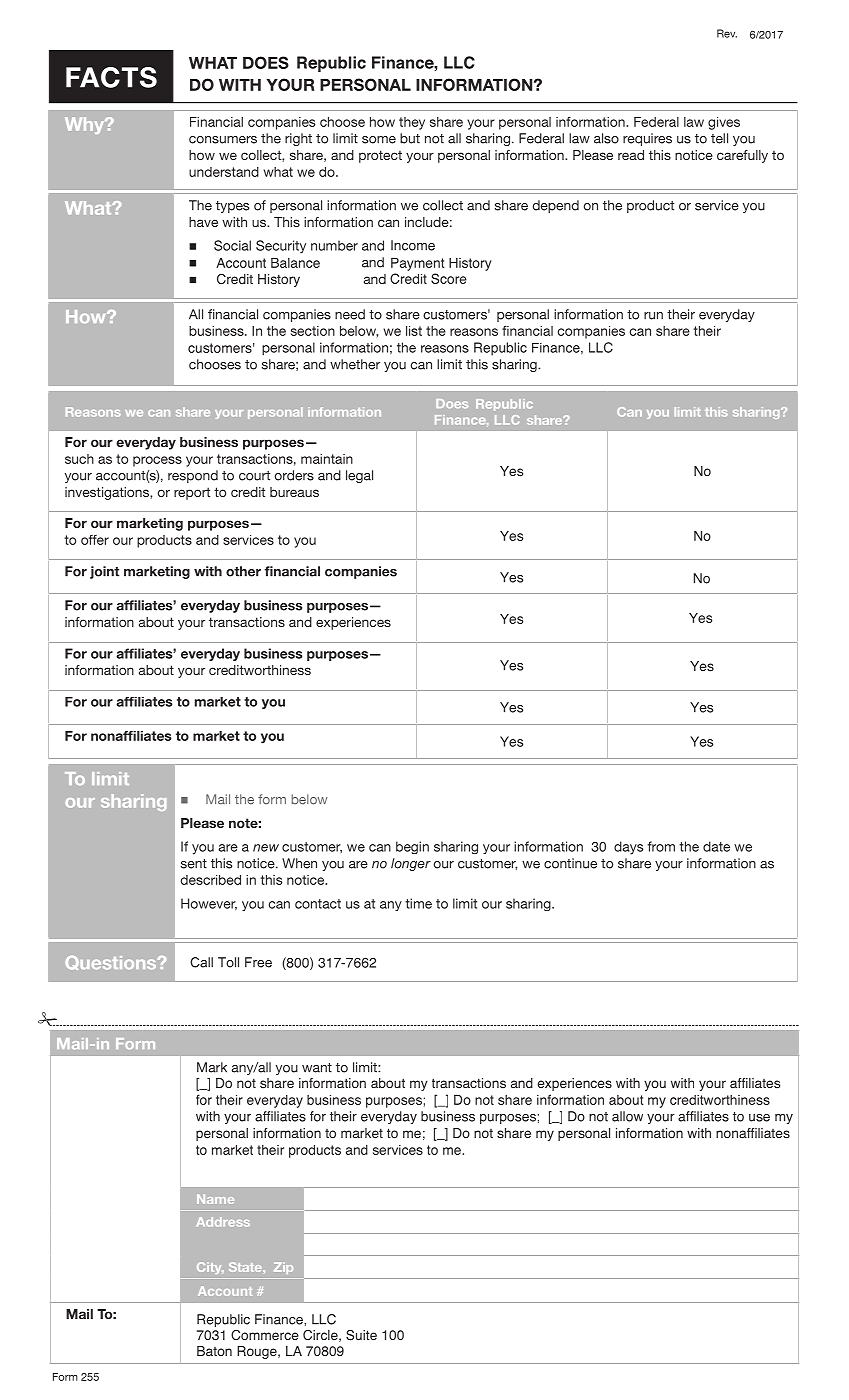 This screenshot has width=849, height=1400. What do you see at coordinates (210, 1268) in the screenshot?
I see `City` at bounding box center [210, 1268].
